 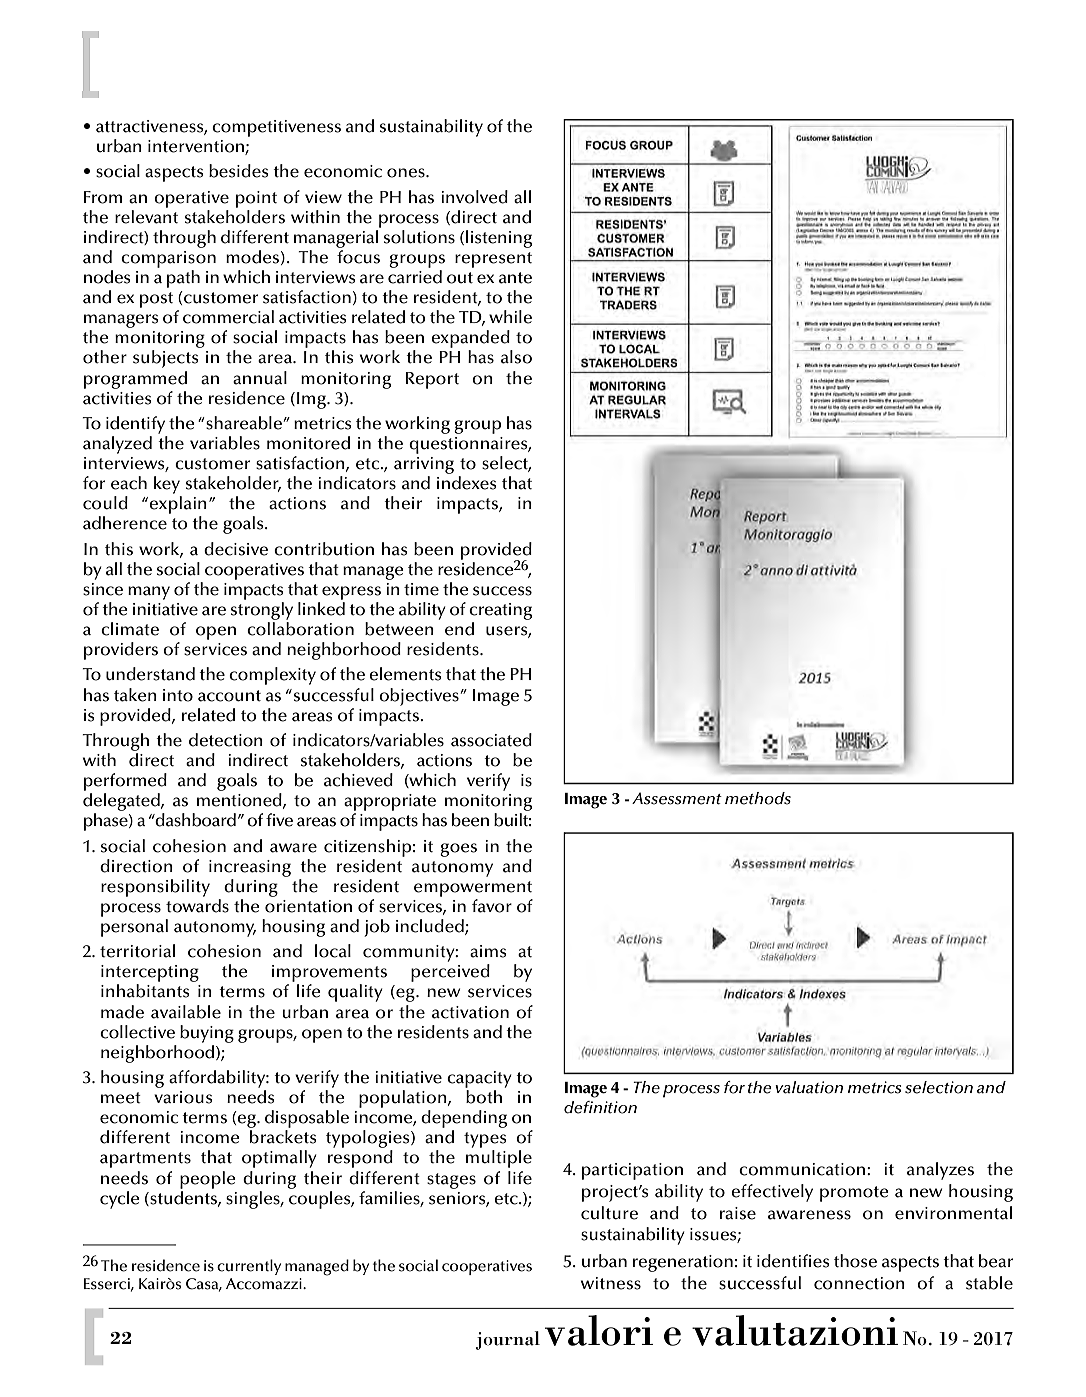 I want to click on methods, so click(x=758, y=798).
